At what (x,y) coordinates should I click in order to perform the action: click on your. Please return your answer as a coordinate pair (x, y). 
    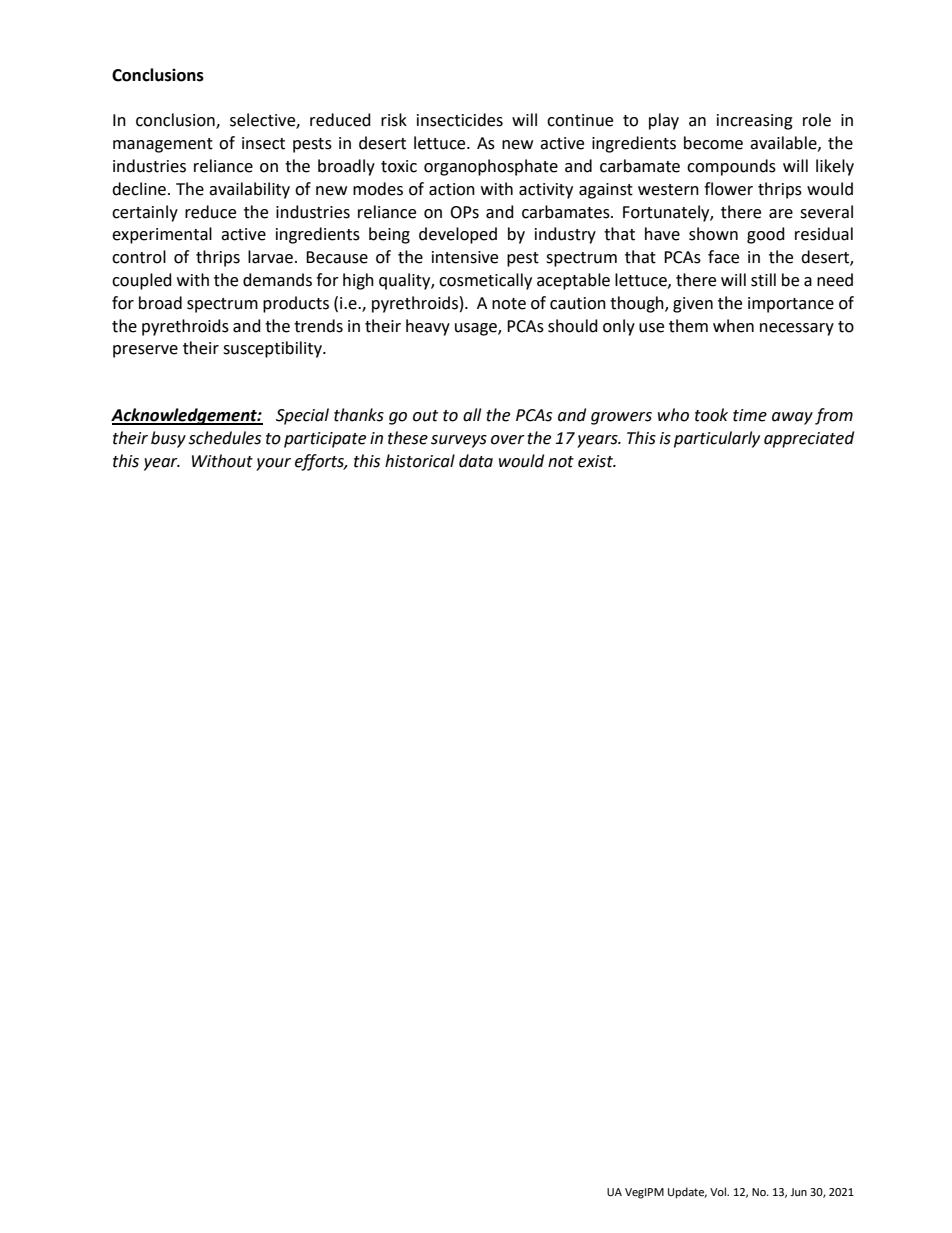
    Looking at the image, I should click on (273, 464).
